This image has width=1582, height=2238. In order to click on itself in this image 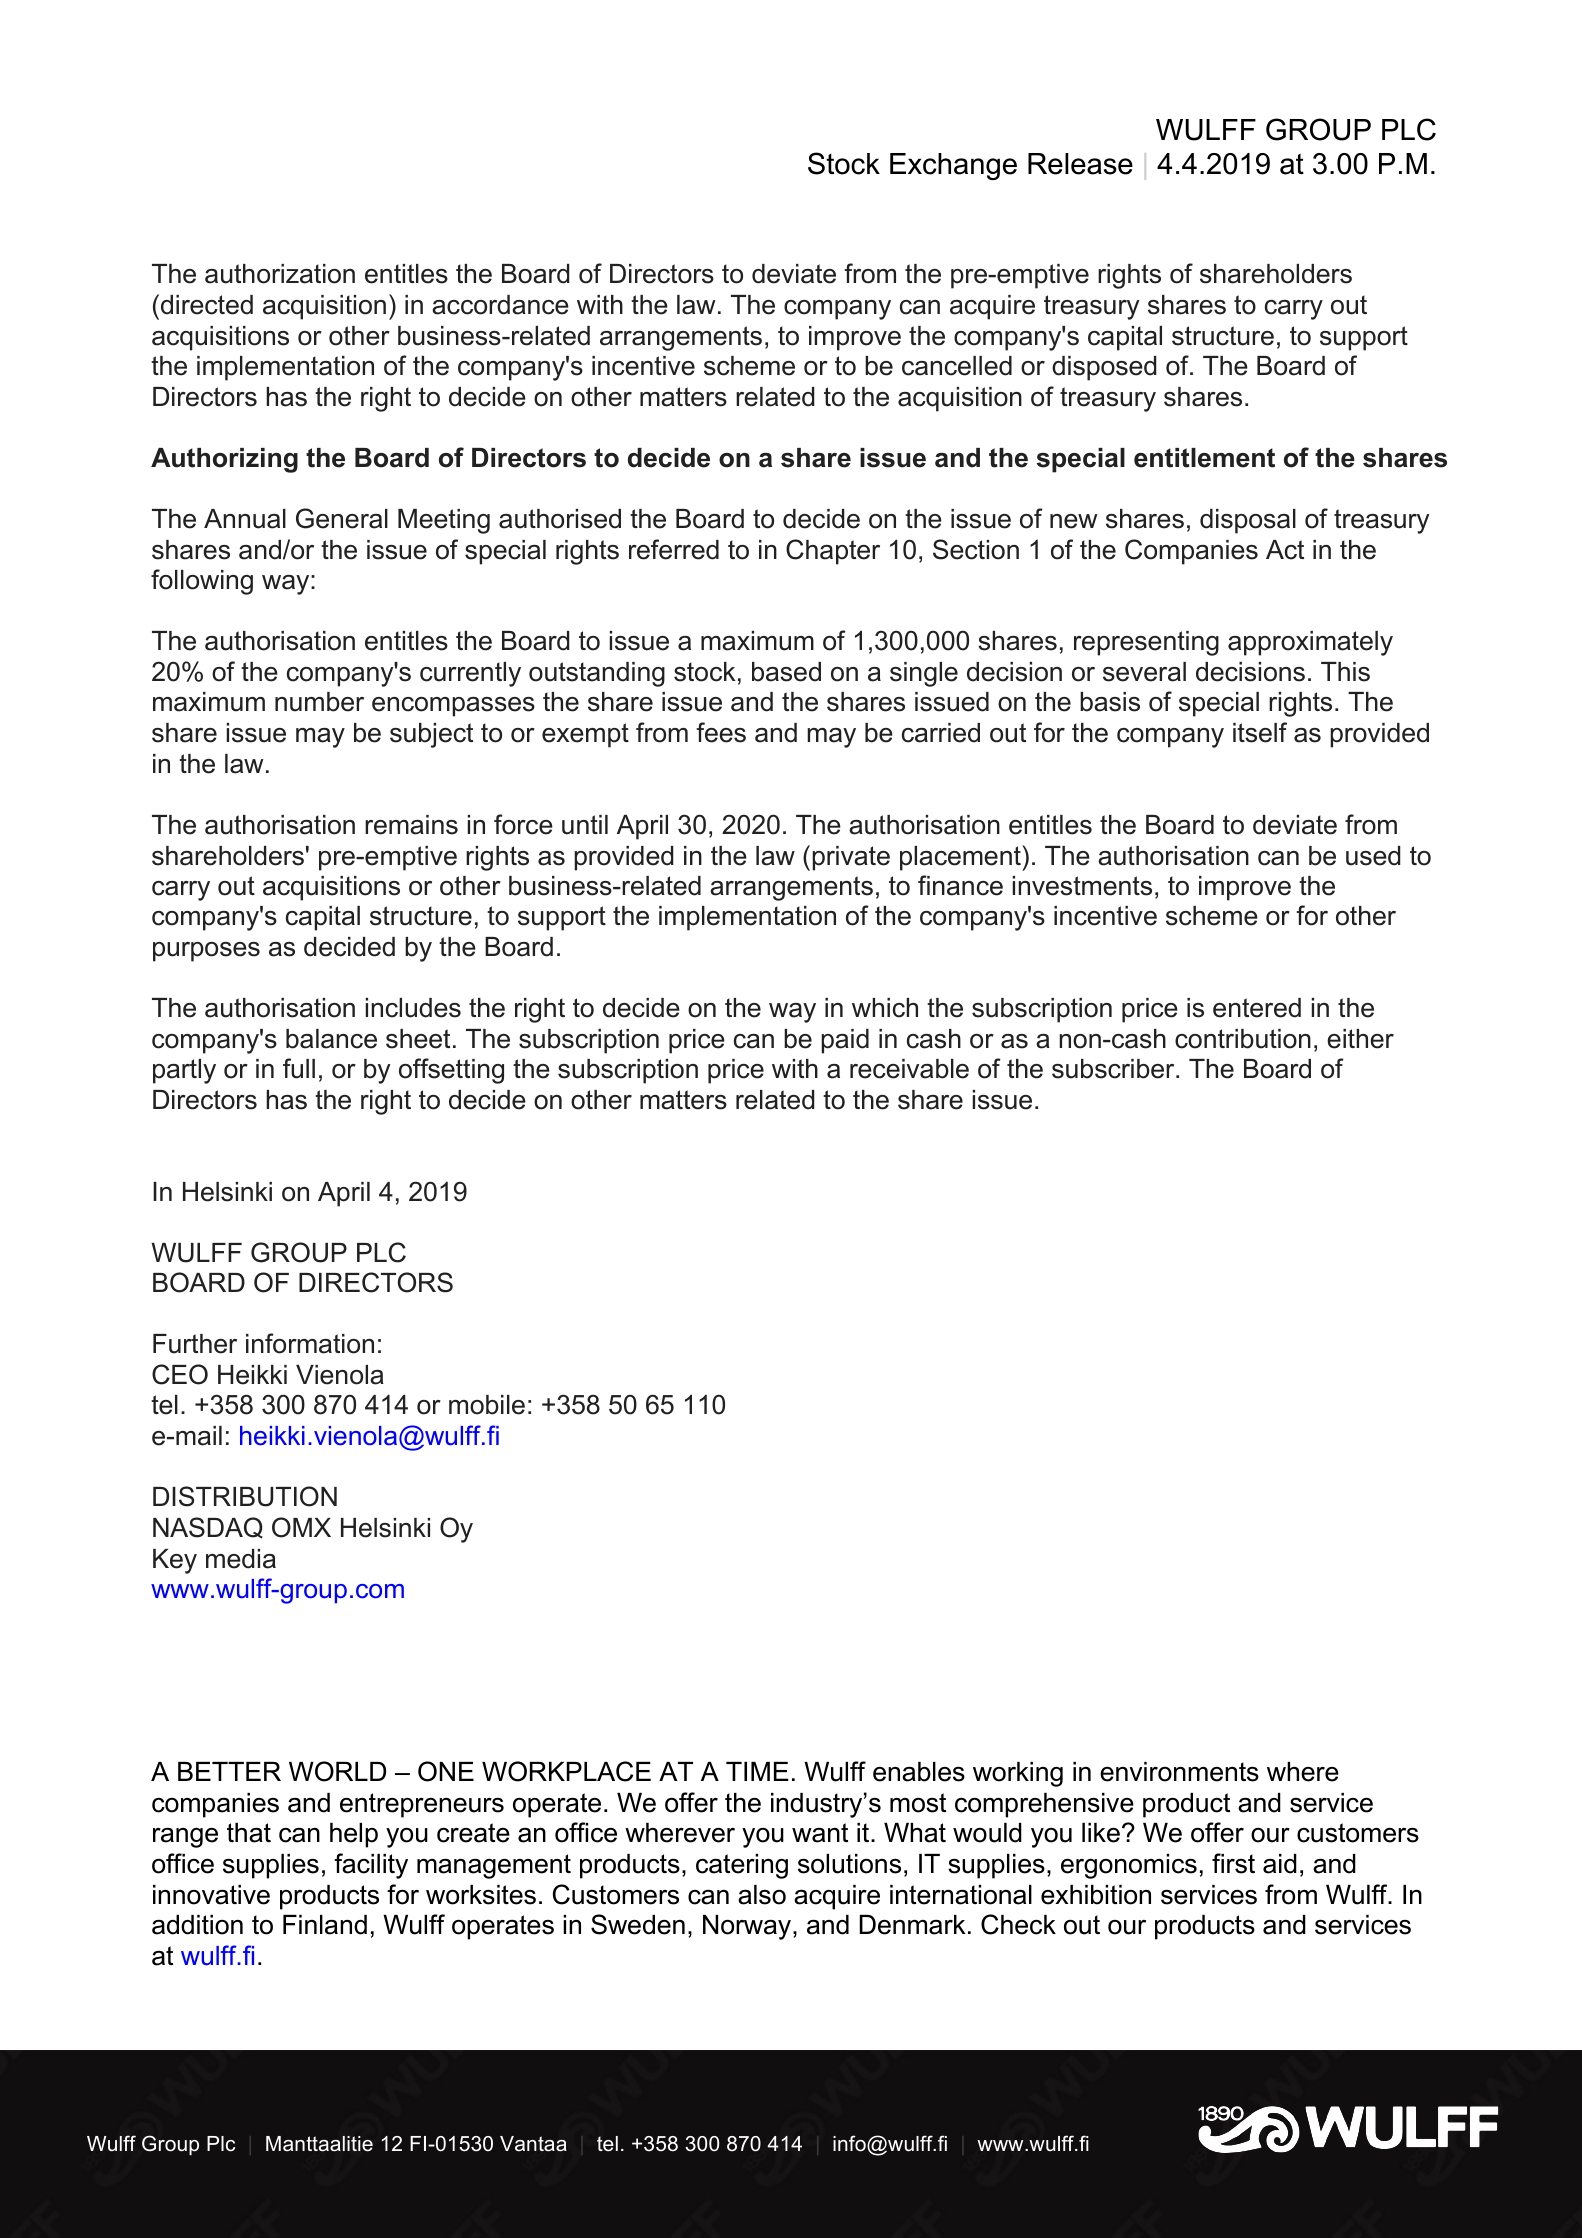, I will do `click(1260, 732)`.
